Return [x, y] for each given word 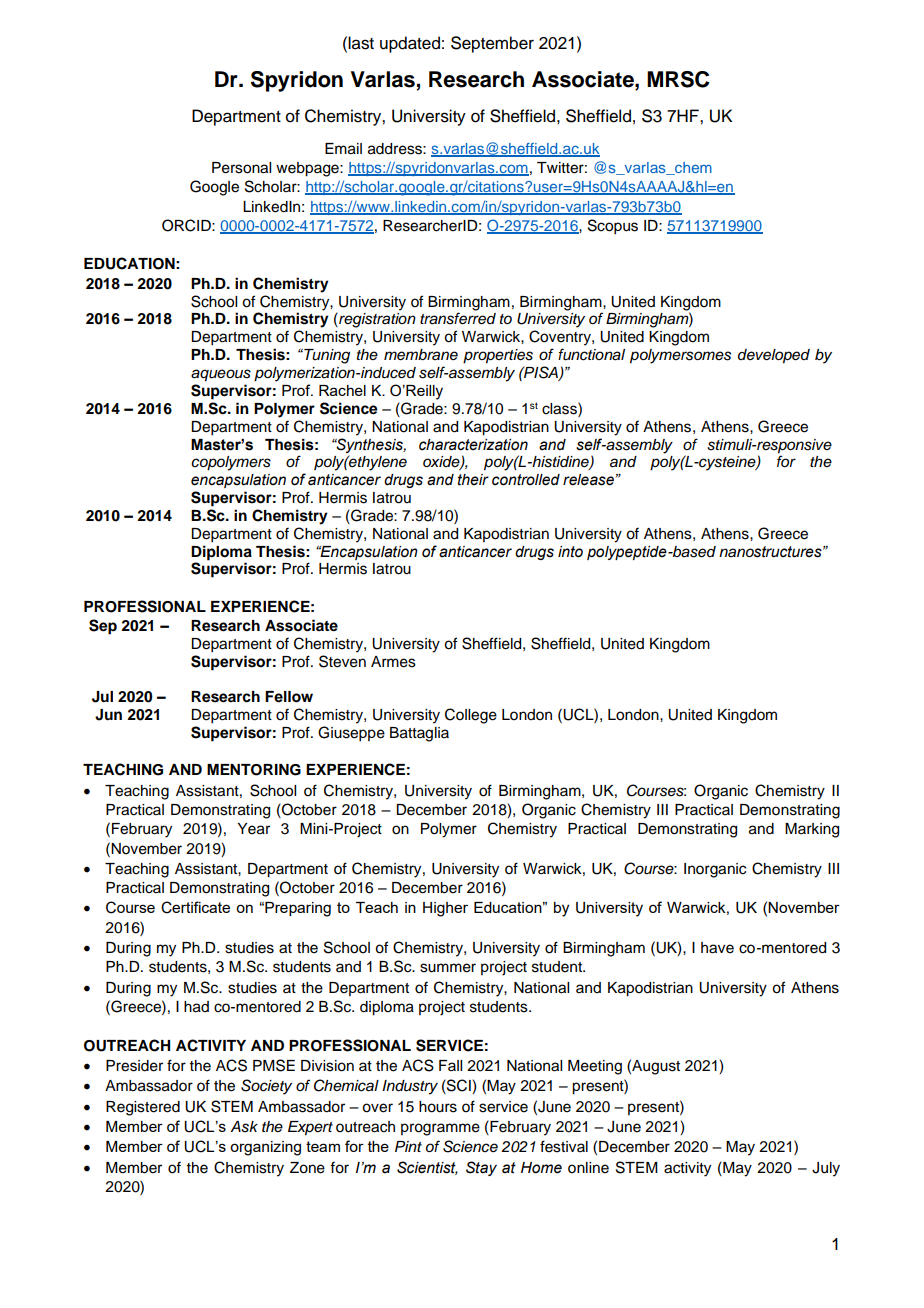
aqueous [221, 375]
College [471, 716]
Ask [244, 1127]
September [492, 44]
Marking [812, 830]
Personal [241, 168]
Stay [481, 1168]
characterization [473, 445]
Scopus [613, 227]
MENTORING [254, 770]
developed [774, 356]
